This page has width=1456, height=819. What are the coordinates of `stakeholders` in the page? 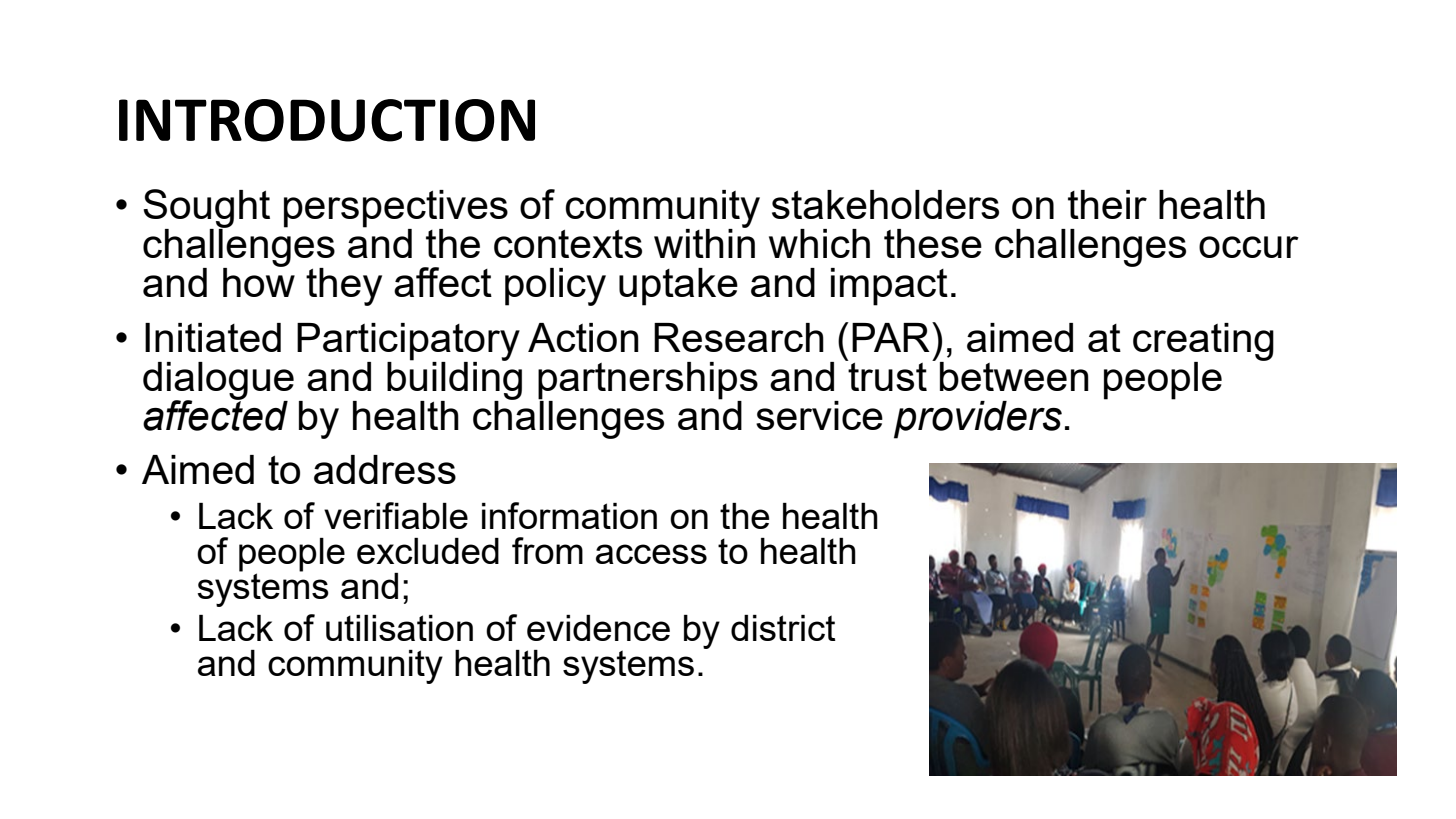 It's located at (885, 204).
